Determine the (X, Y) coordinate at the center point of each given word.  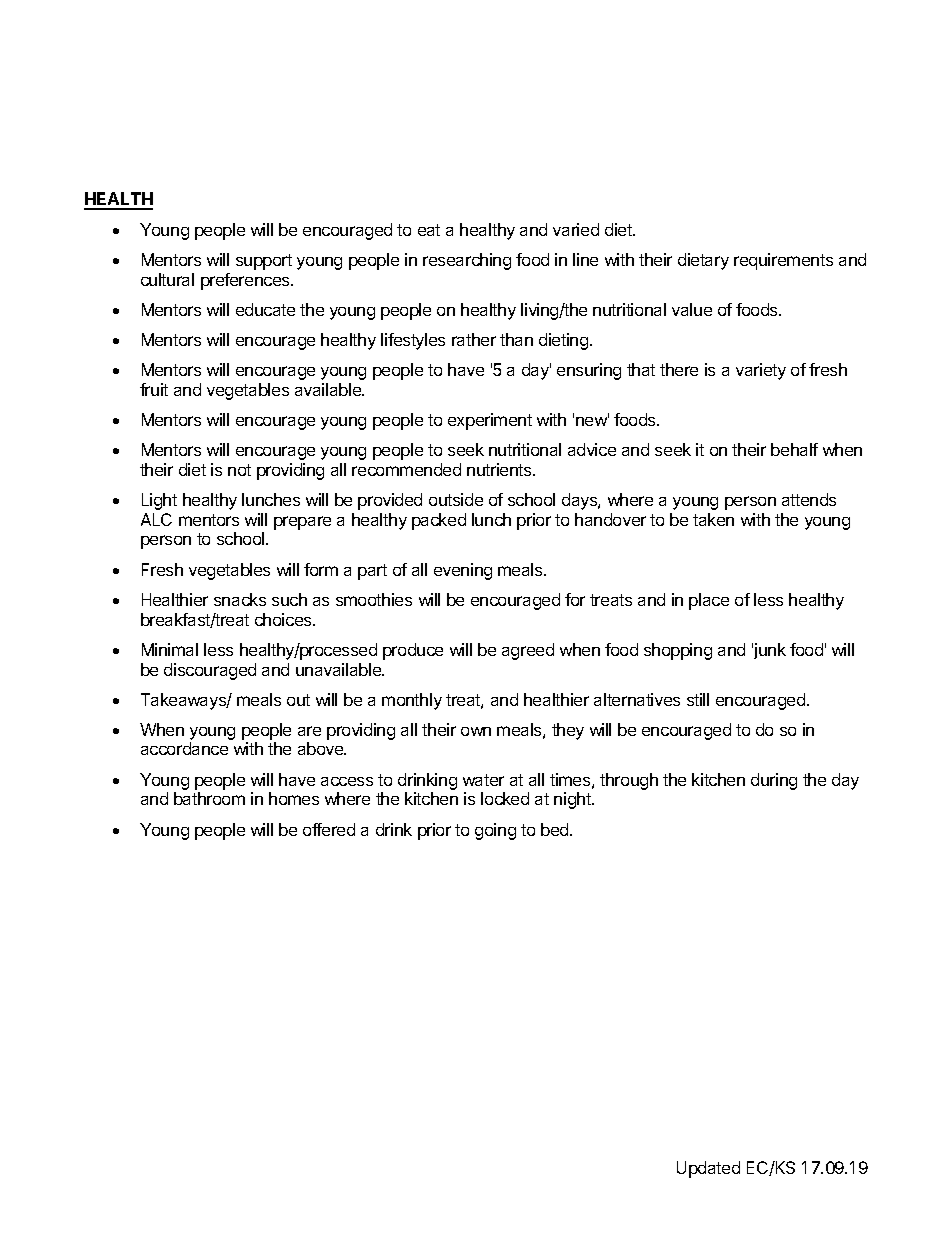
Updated (708, 1169)
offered (329, 829)
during (774, 781)
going (495, 831)
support (264, 262)
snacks (240, 599)
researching (467, 261)
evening (463, 571)
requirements (783, 261)
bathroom (209, 798)
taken (713, 519)
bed (556, 829)
